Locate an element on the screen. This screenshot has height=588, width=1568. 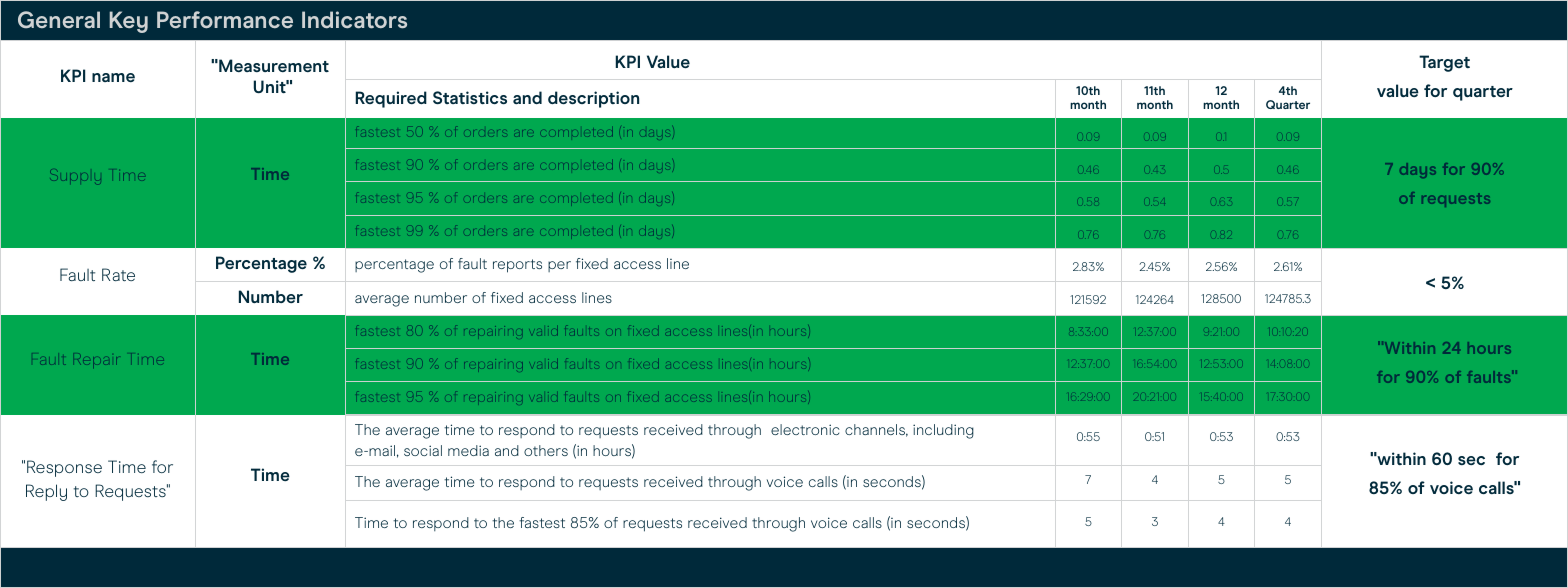
Indicators is located at coordinates (354, 20).
